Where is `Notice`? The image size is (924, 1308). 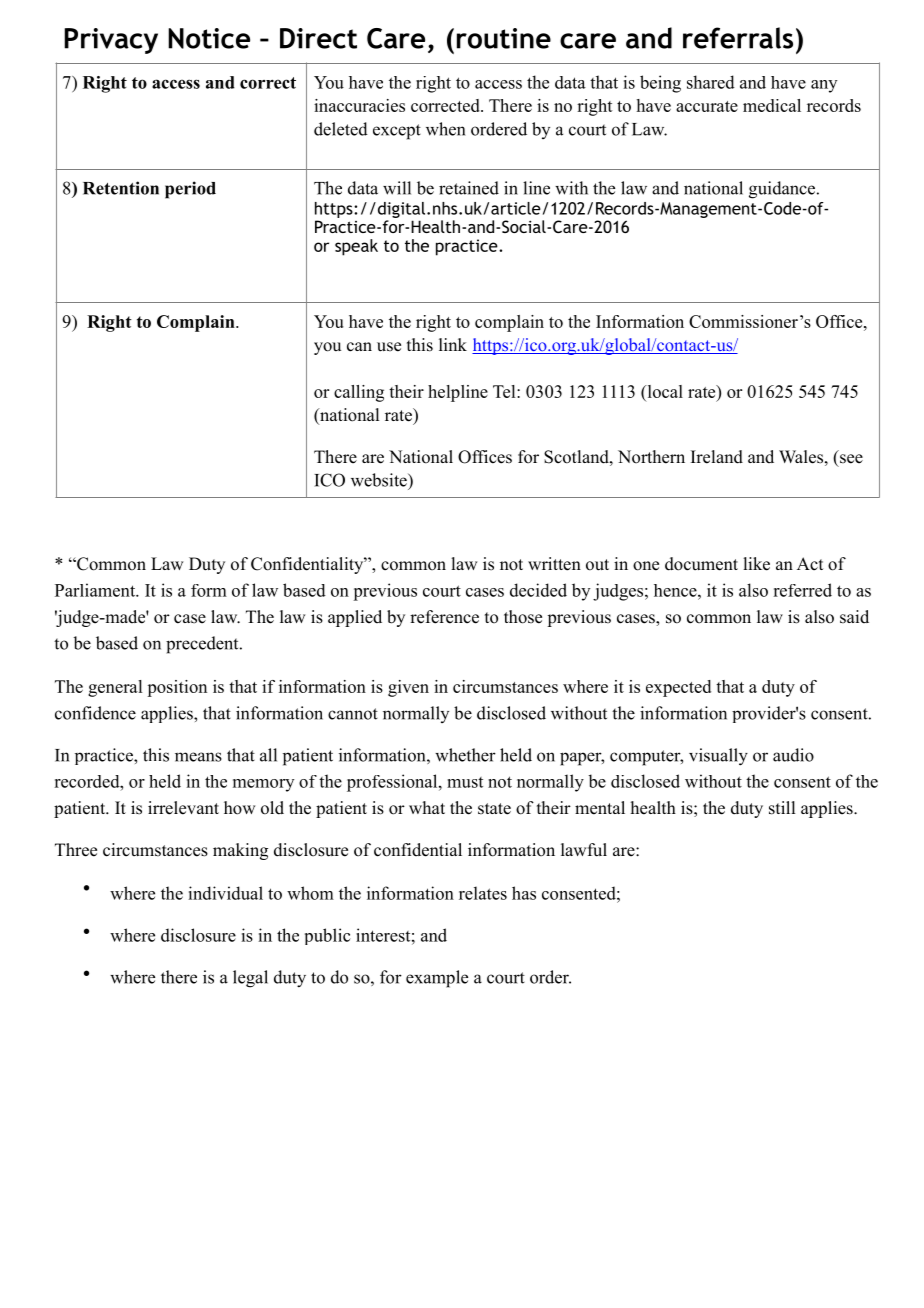 Notice is located at coordinates (209, 38).
